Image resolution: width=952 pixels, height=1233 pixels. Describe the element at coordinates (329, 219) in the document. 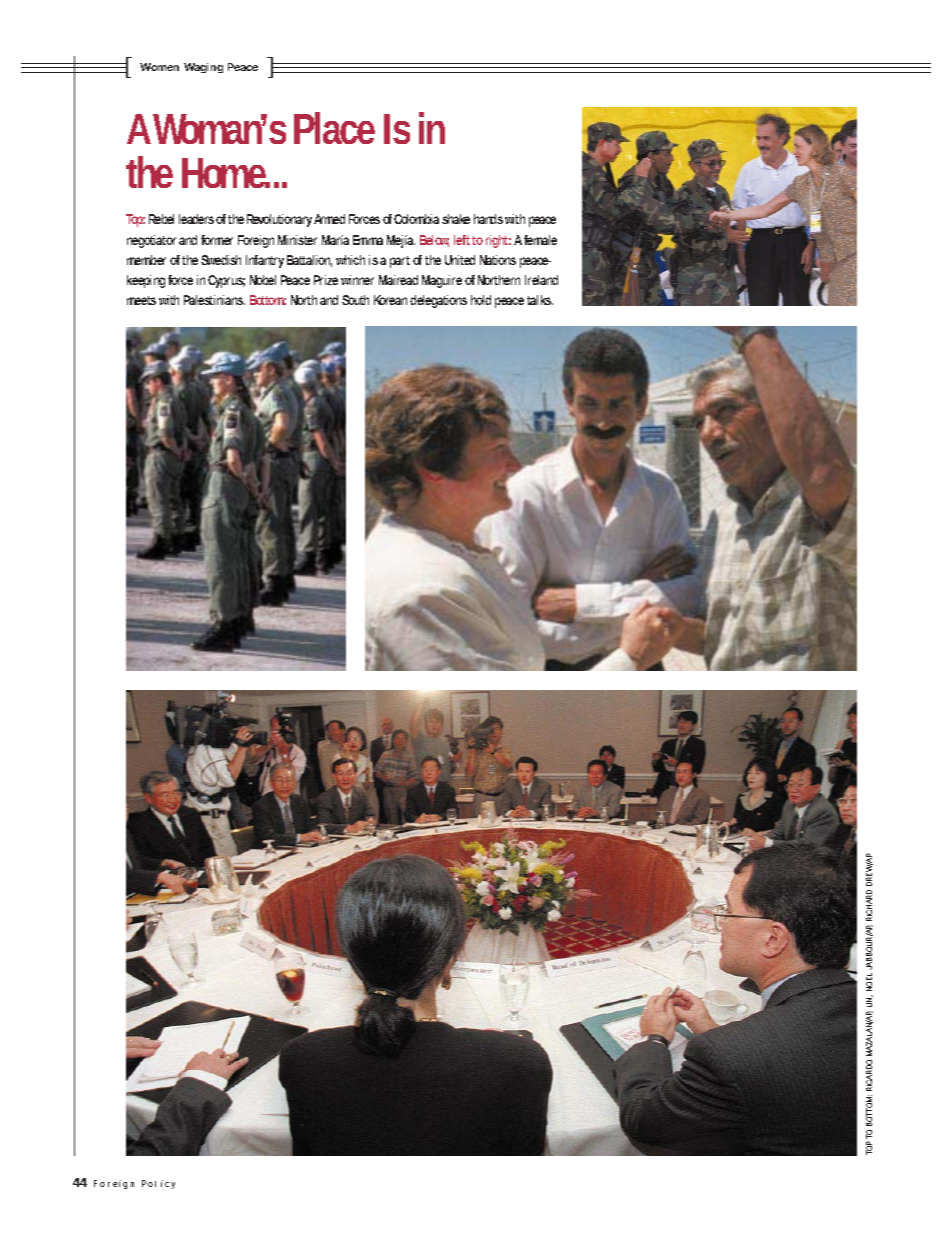

I see `Armed` at that location.
